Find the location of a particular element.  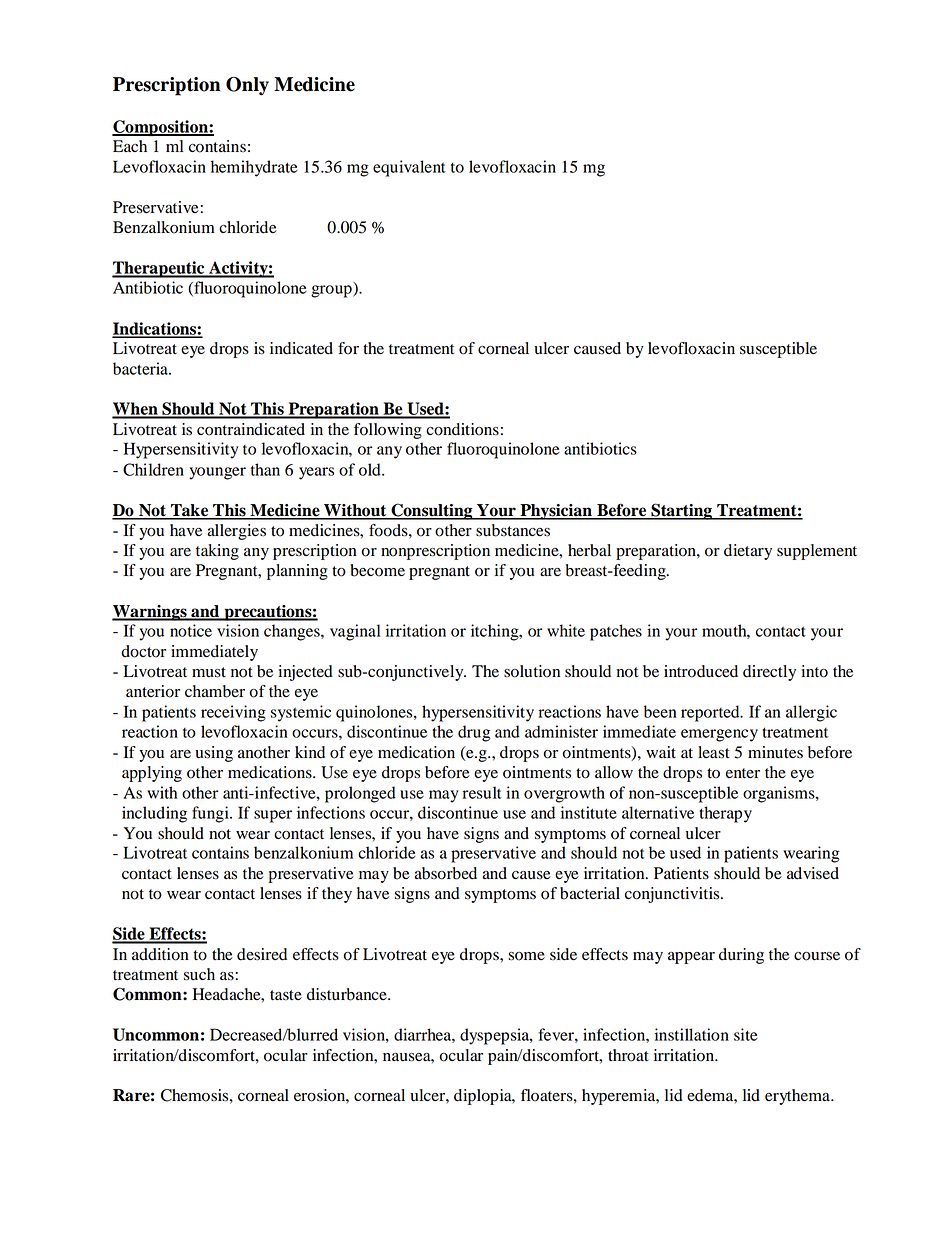

Starting is located at coordinates (681, 511).
